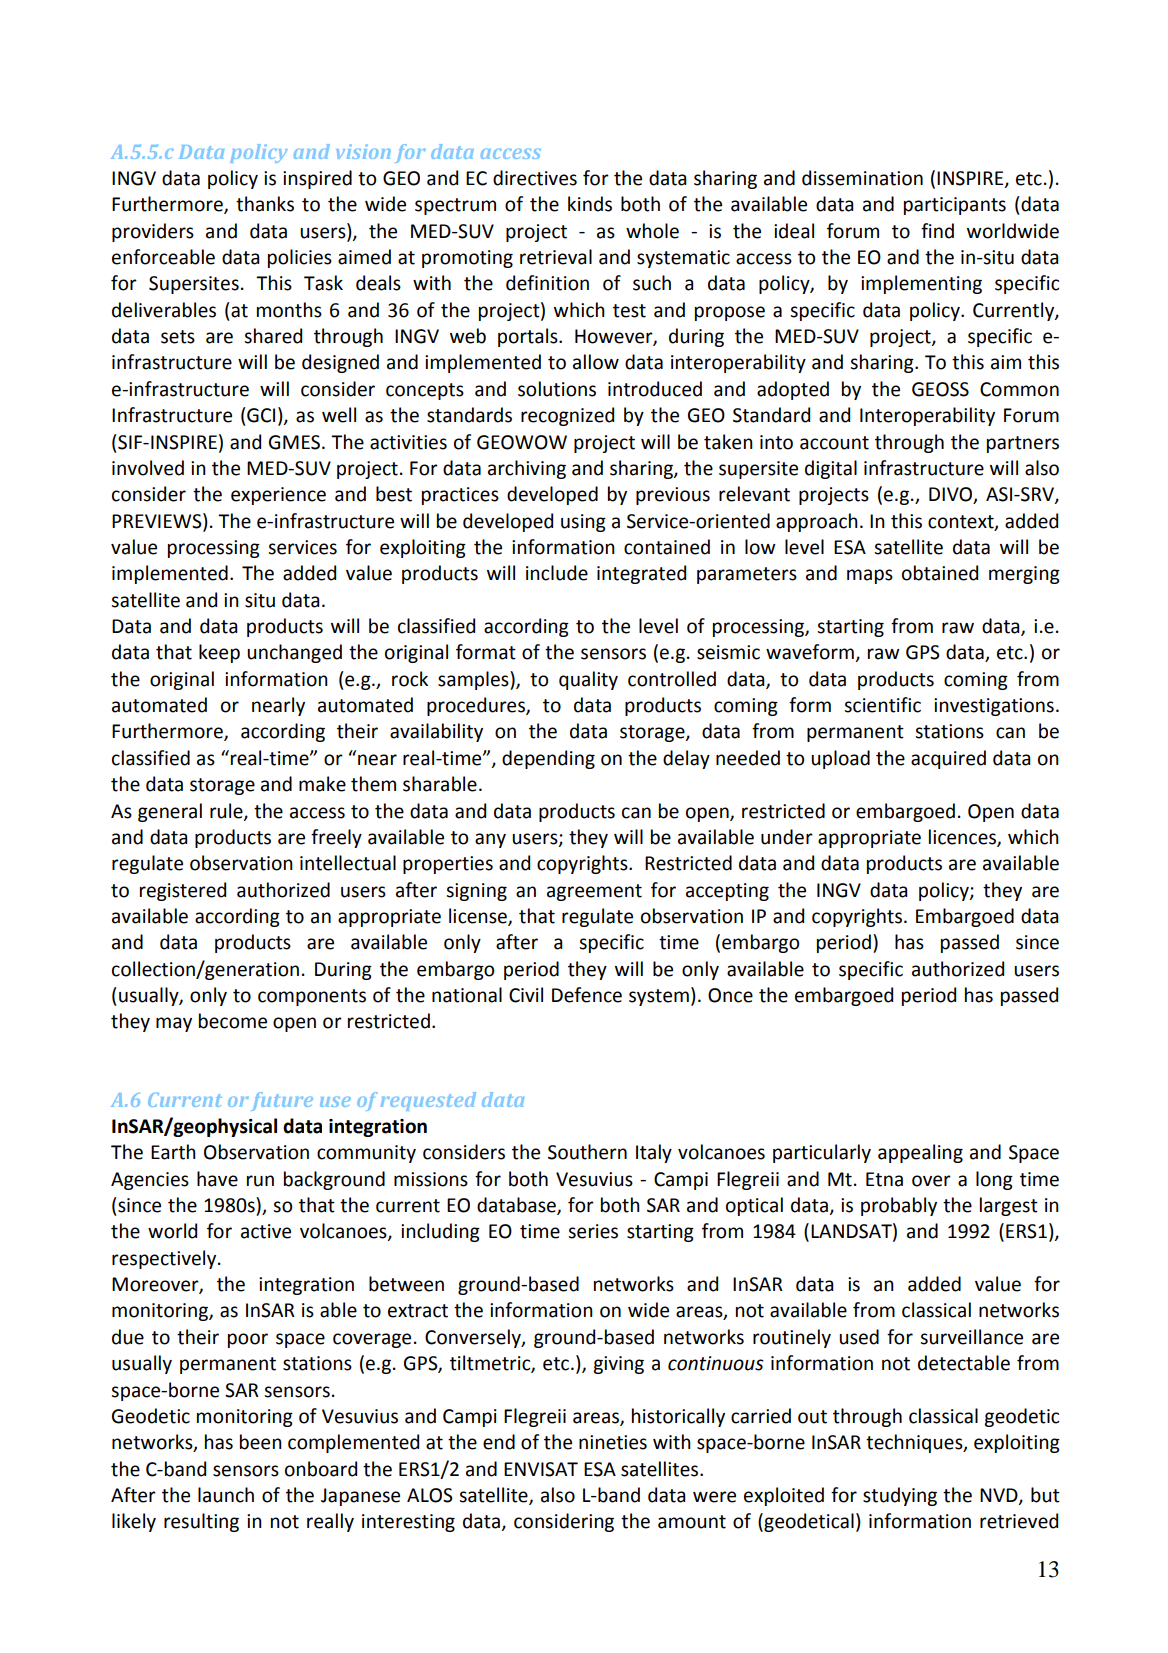 This screenshot has height=1653, width=1168. I want to click on launch, so click(226, 1495).
